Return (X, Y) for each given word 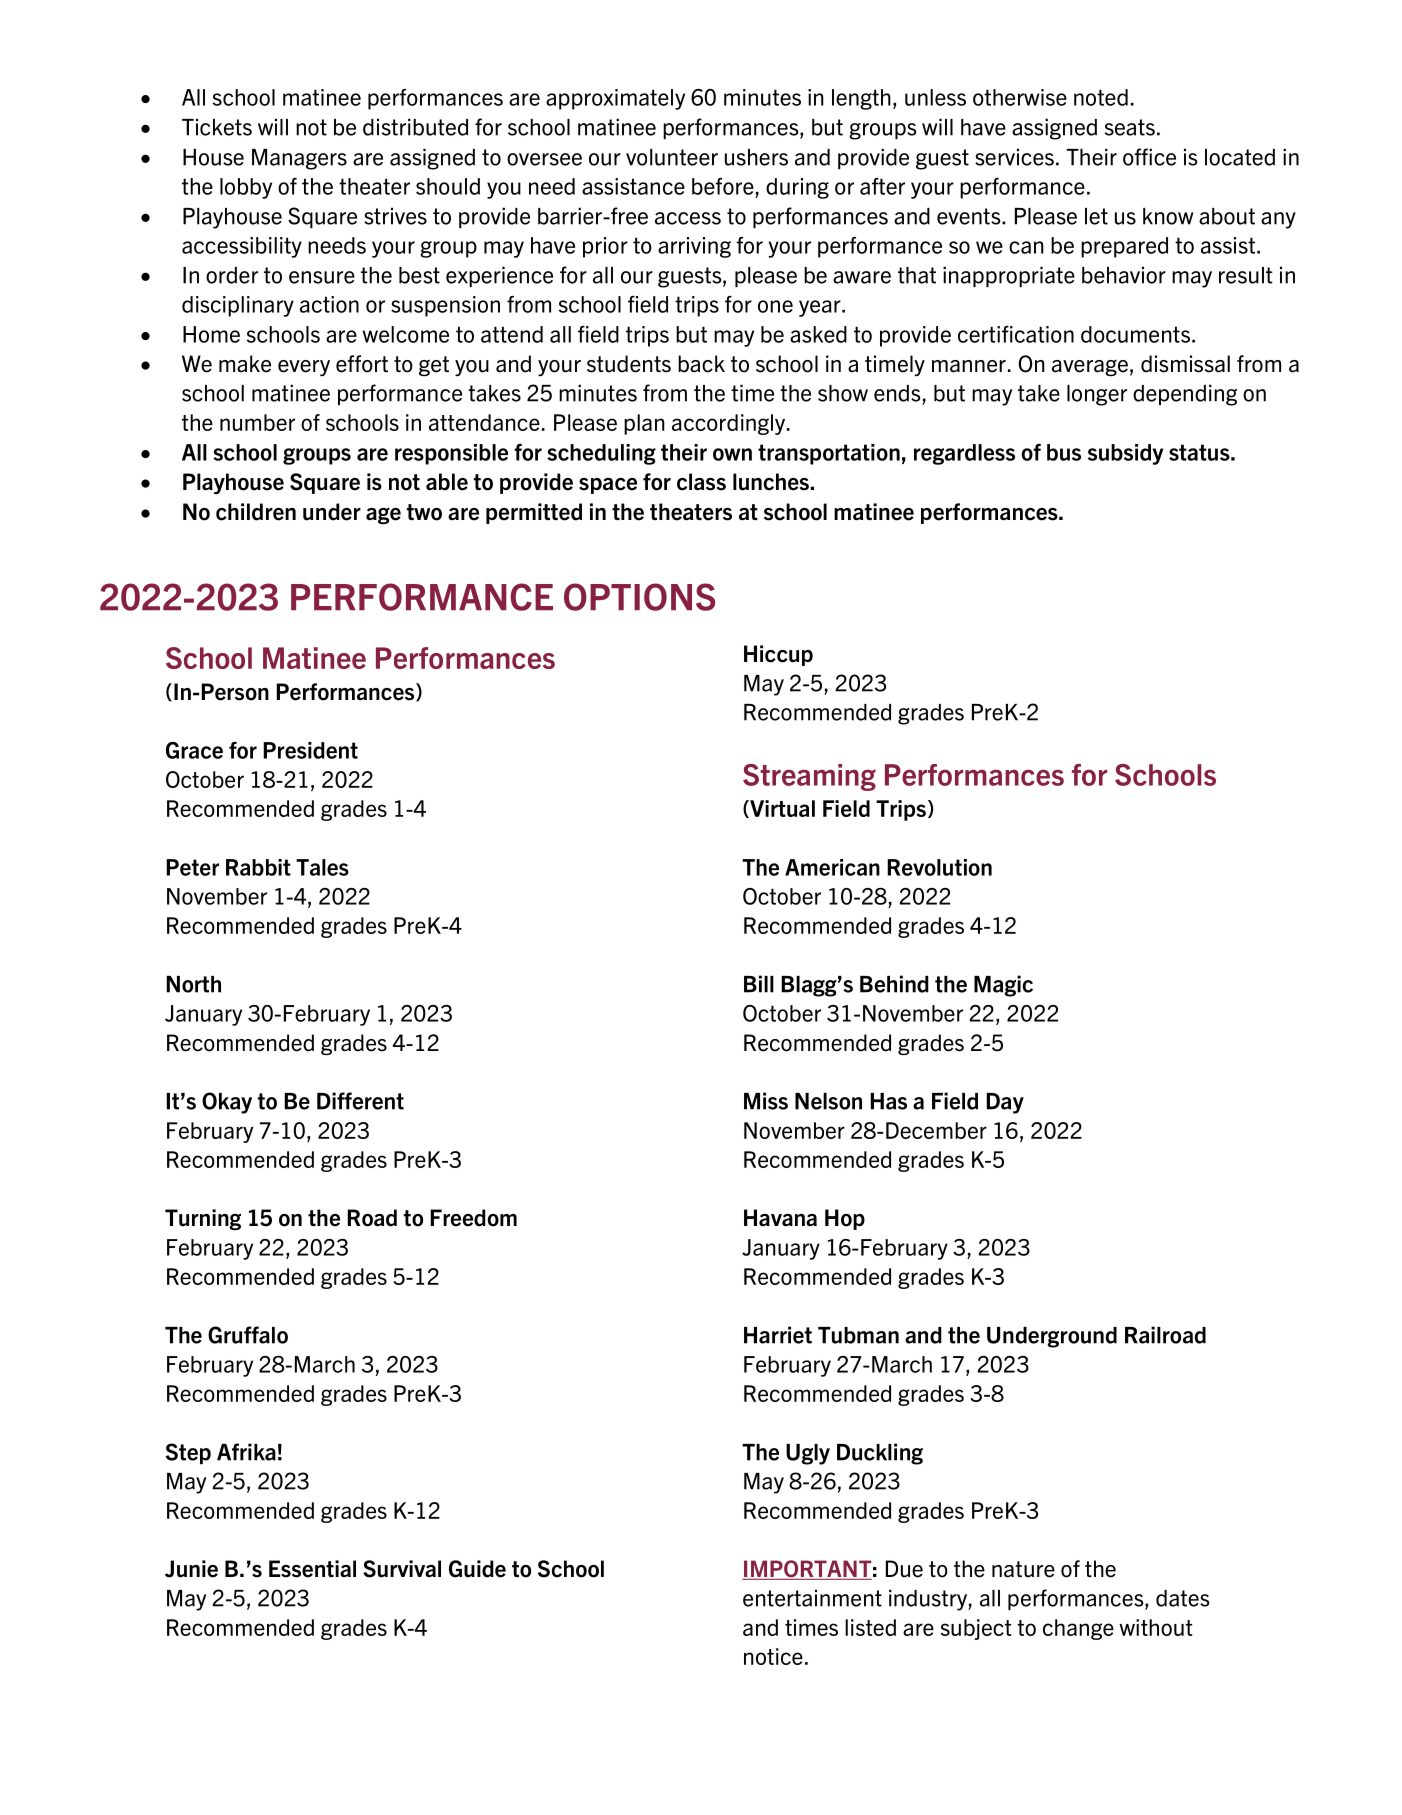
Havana (780, 1217)
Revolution (939, 867)
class (701, 482)
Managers (299, 159)
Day (1005, 1103)
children (256, 512)
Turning (203, 1219)
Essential (312, 1569)
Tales (322, 867)
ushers (756, 157)
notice (773, 1656)
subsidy (1125, 454)
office (1149, 157)
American (832, 867)
